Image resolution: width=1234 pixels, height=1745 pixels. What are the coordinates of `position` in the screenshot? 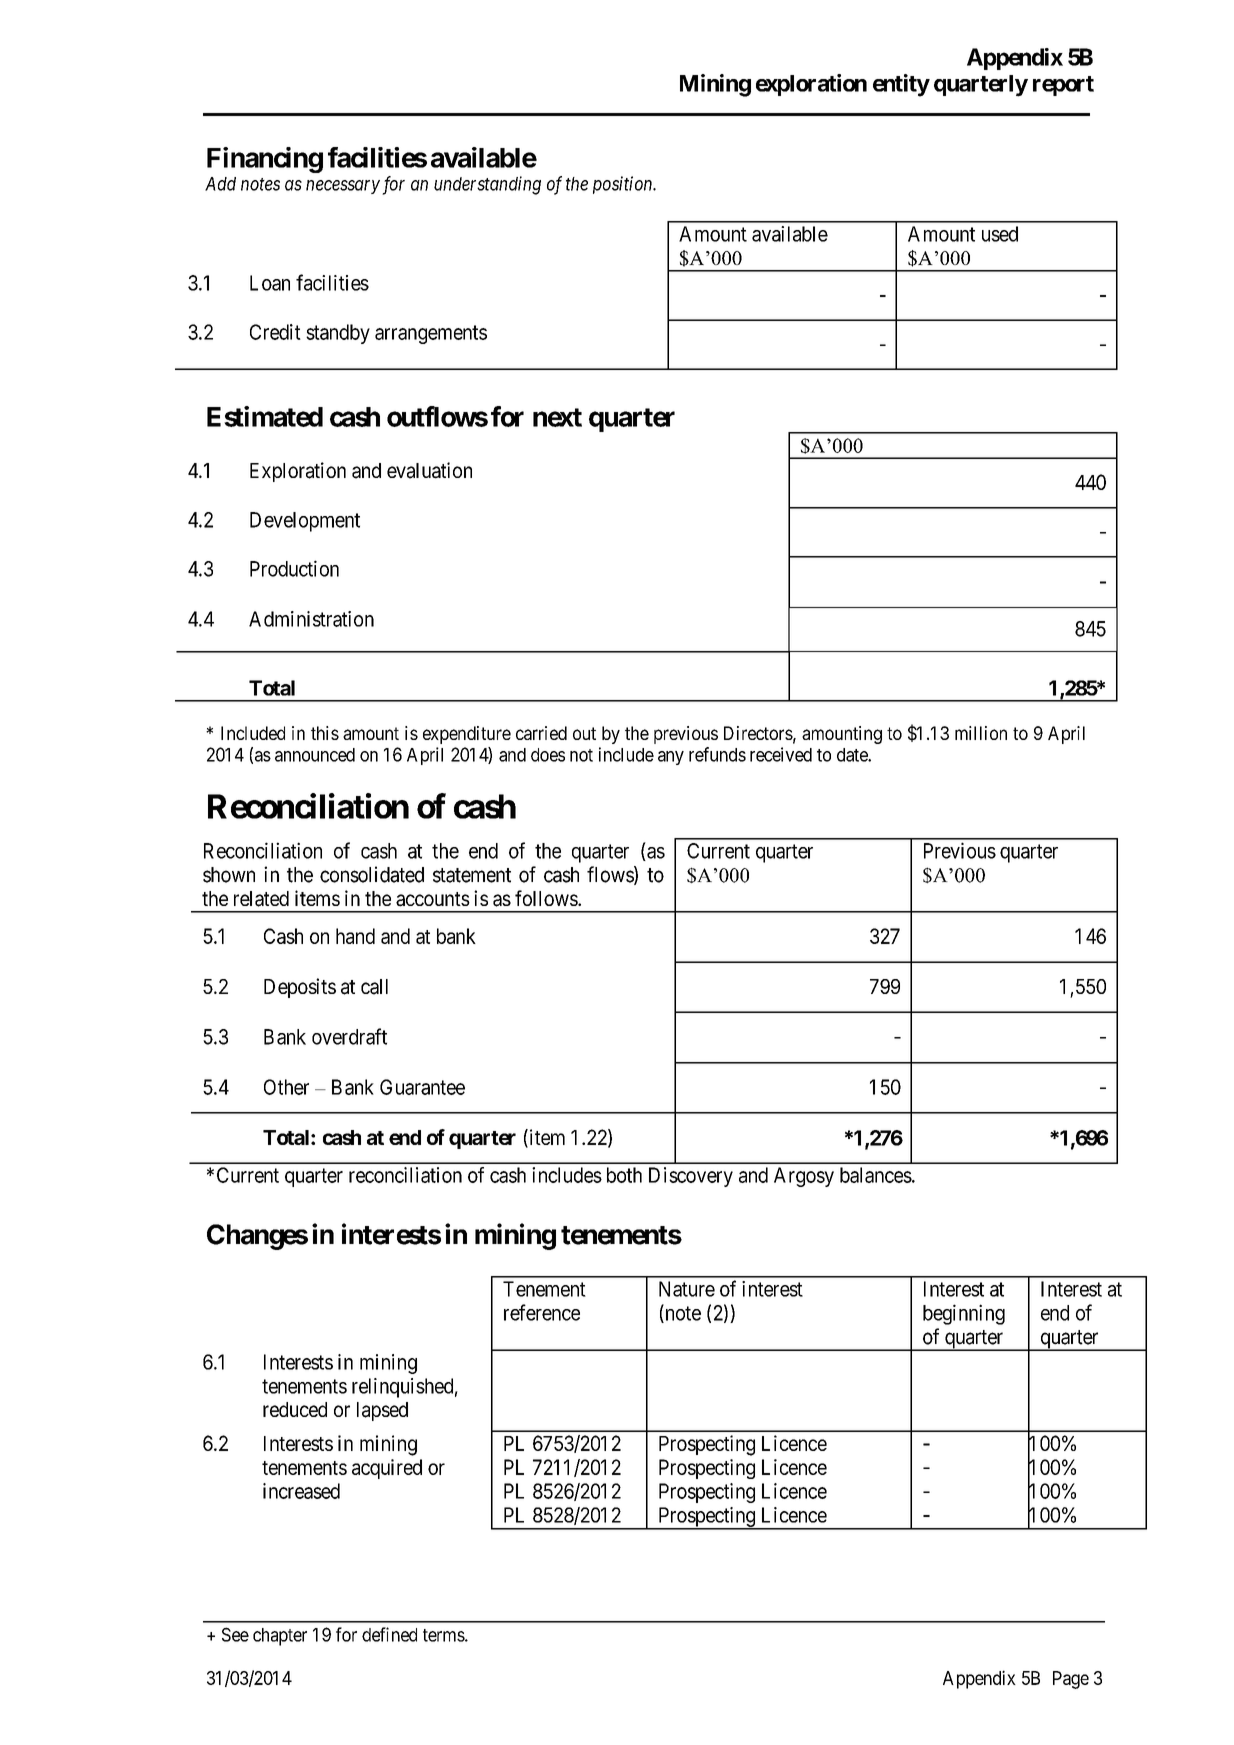 It's located at (624, 185).
